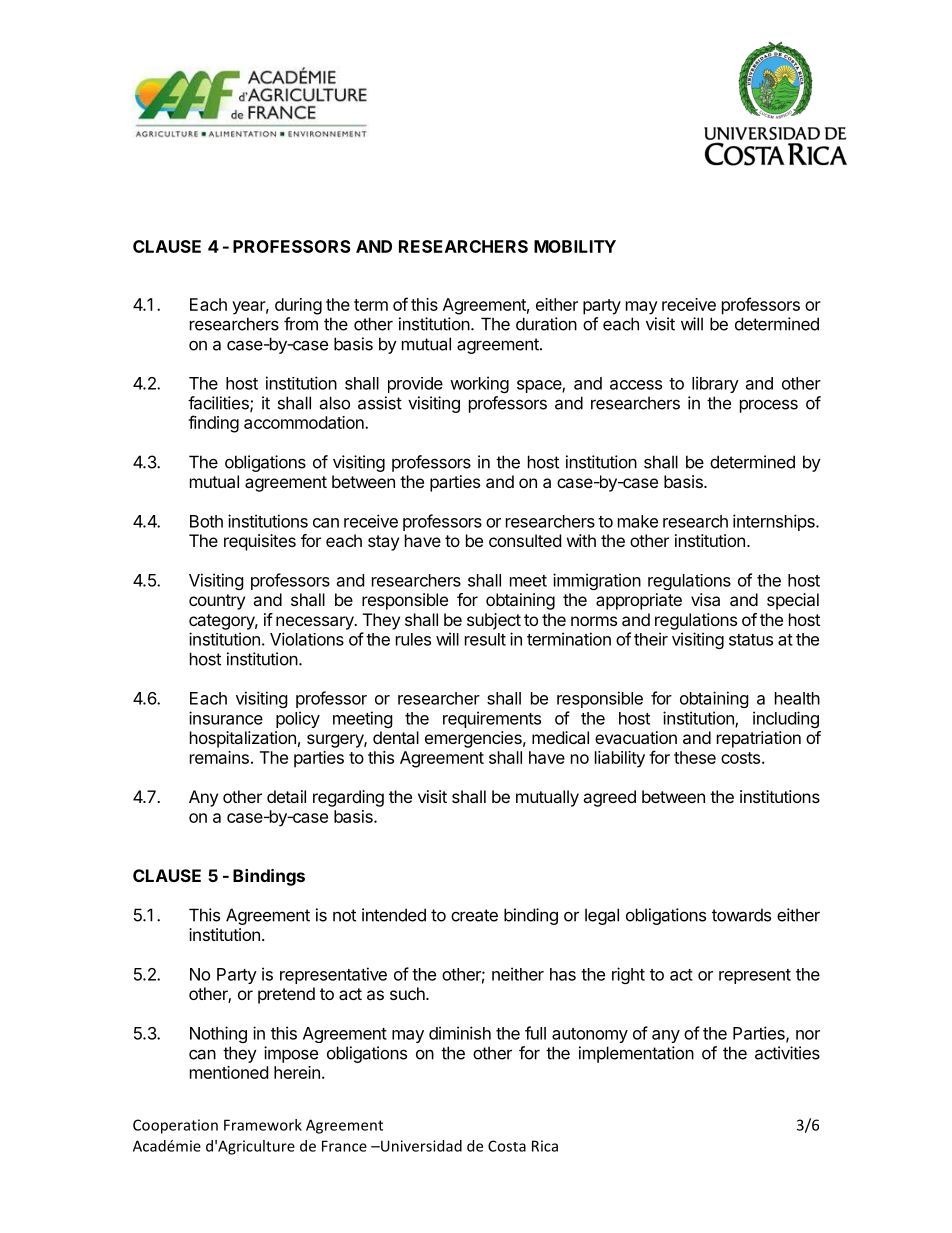 Image resolution: width=952 pixels, height=1233 pixels. What do you see at coordinates (260, 542) in the page?
I see `requisites` at bounding box center [260, 542].
